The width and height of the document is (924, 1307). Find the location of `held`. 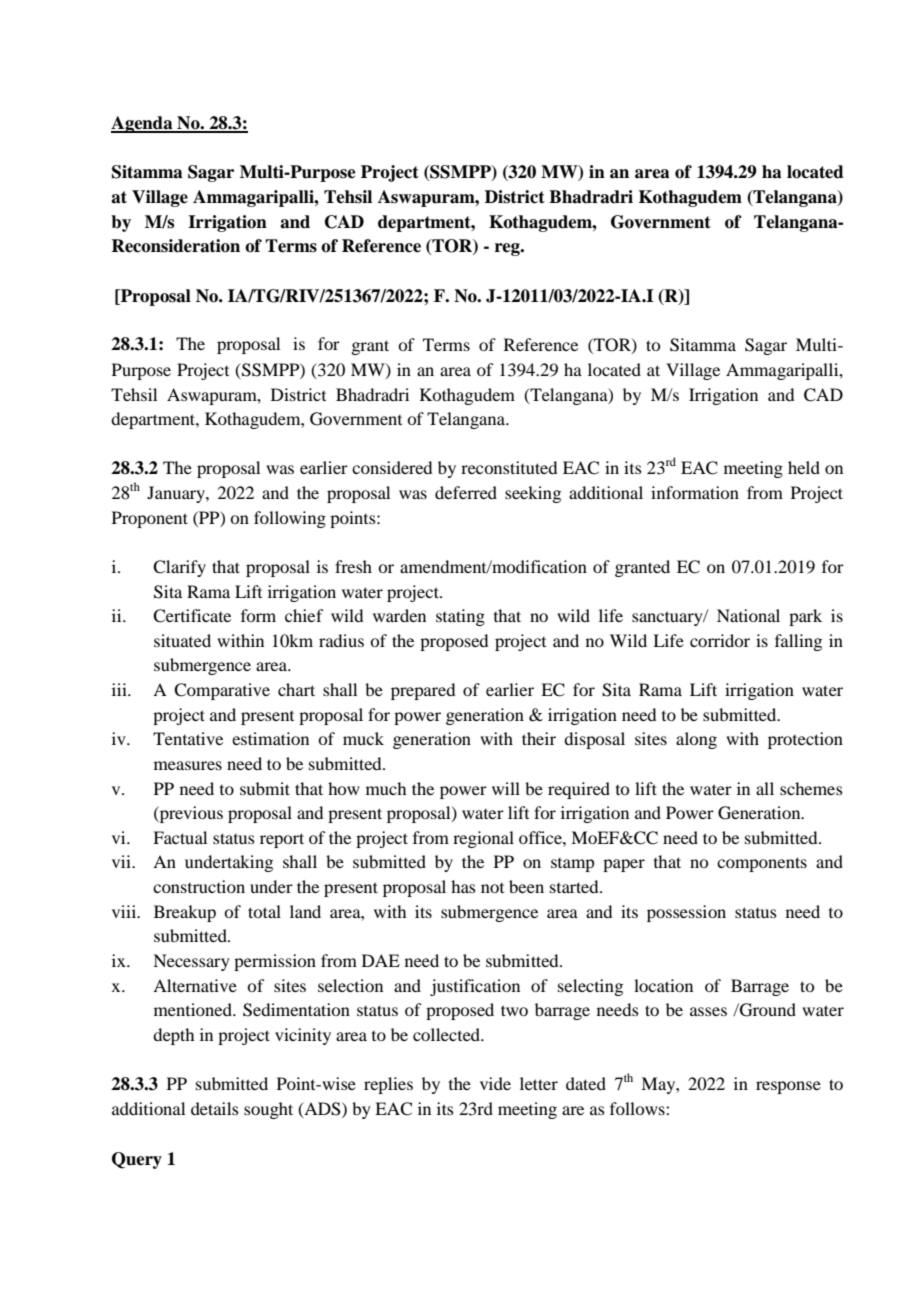

held is located at coordinates (804, 467).
